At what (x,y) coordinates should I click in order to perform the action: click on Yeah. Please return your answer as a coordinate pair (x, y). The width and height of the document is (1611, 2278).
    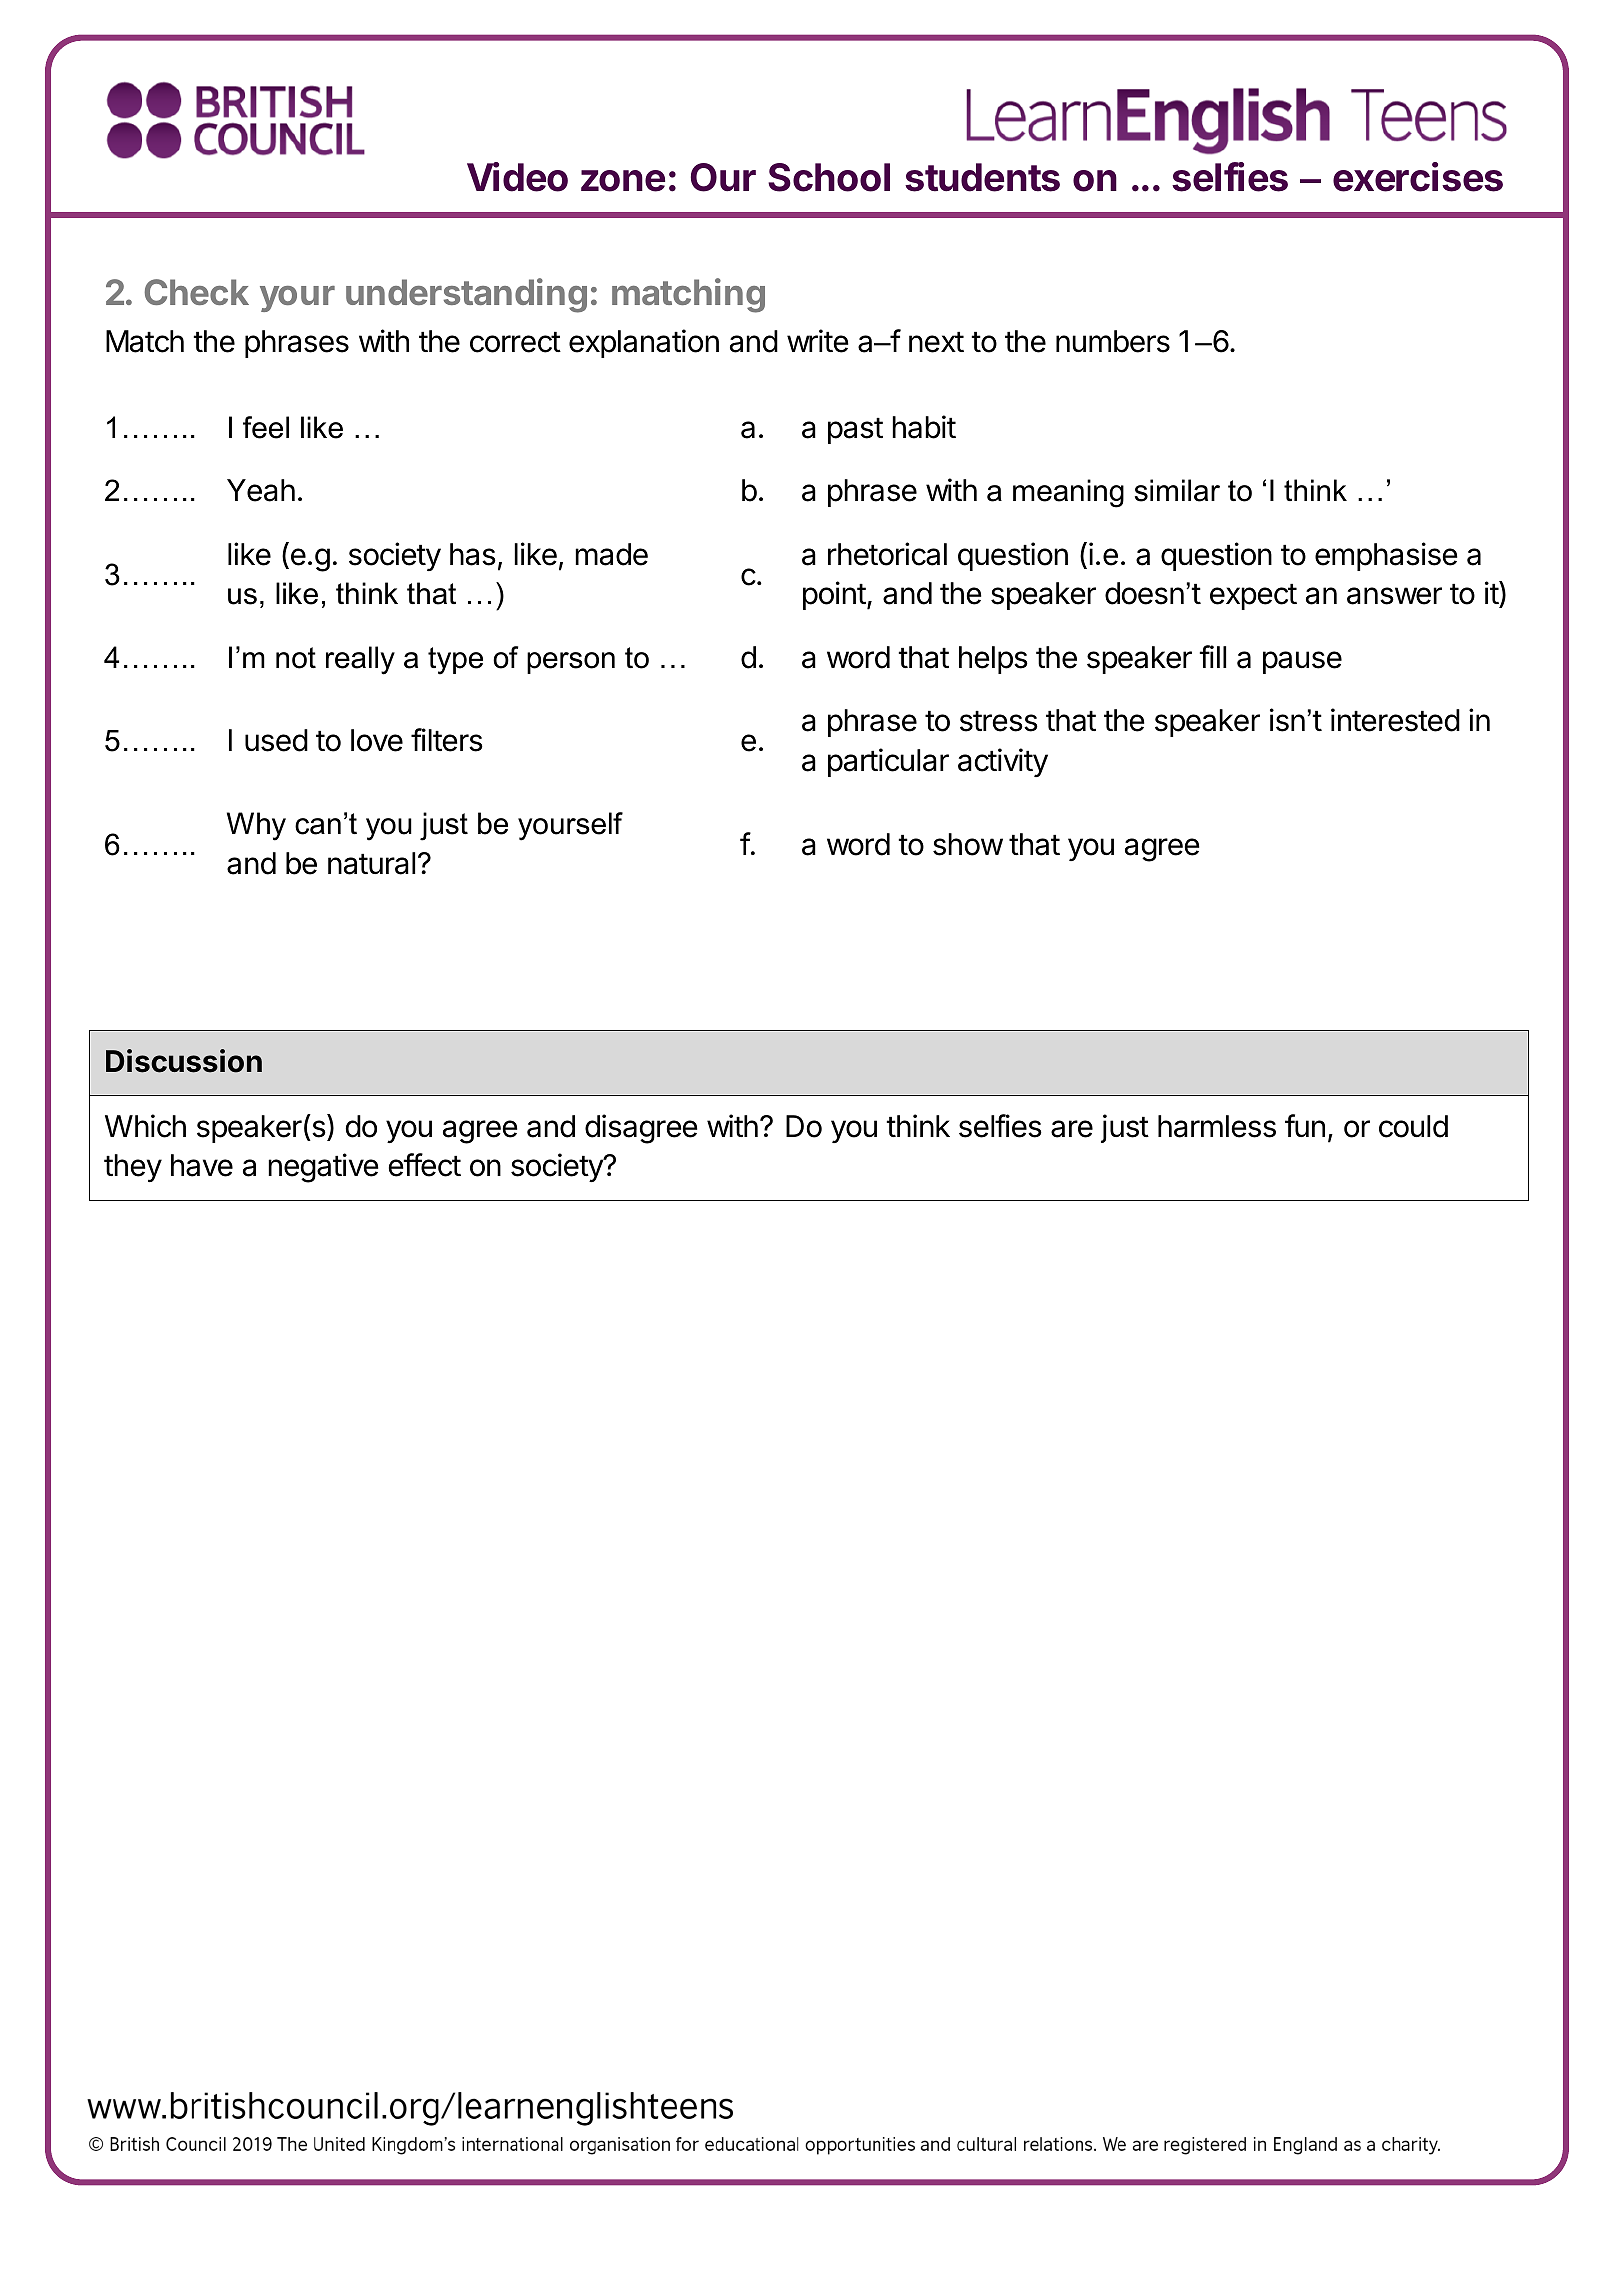
    Looking at the image, I should click on (261, 490).
